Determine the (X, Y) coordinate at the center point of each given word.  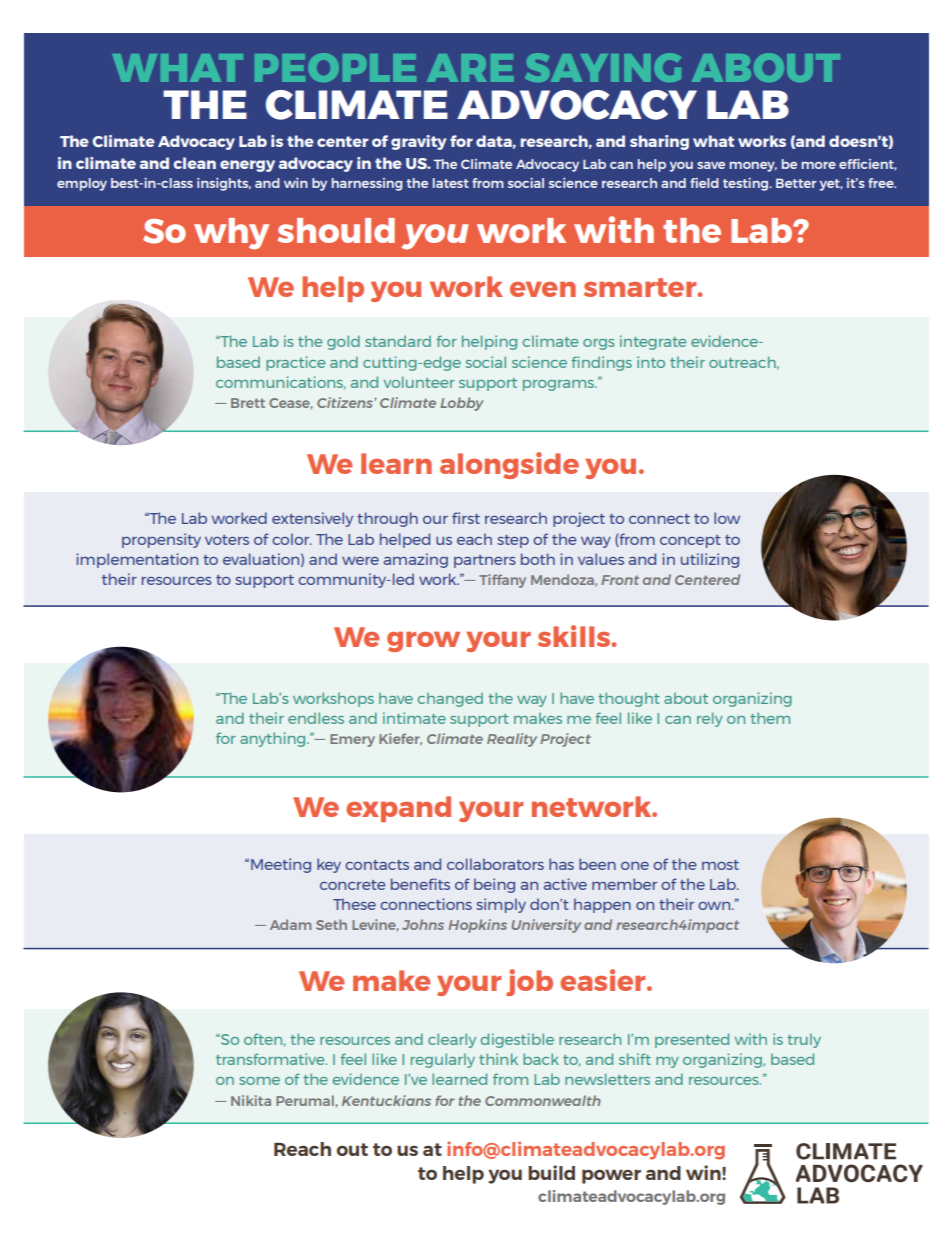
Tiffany (502, 581)
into (651, 362)
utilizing (710, 560)
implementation (137, 560)
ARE (470, 68)
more (819, 165)
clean (195, 163)
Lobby (462, 404)
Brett (248, 403)
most (720, 865)
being (494, 885)
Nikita (251, 1100)
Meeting (281, 865)
